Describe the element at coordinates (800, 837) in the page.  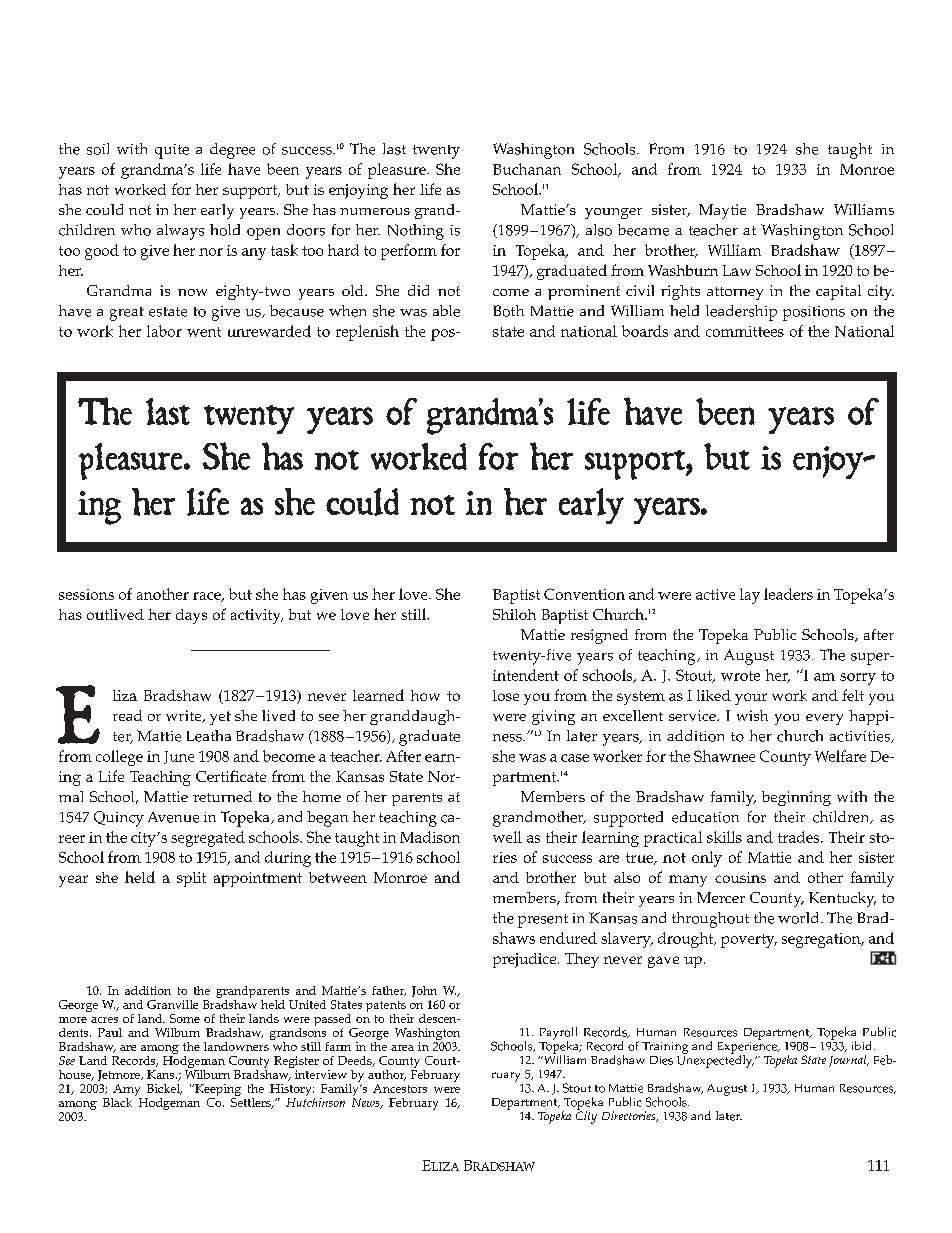
I see `trades` at that location.
